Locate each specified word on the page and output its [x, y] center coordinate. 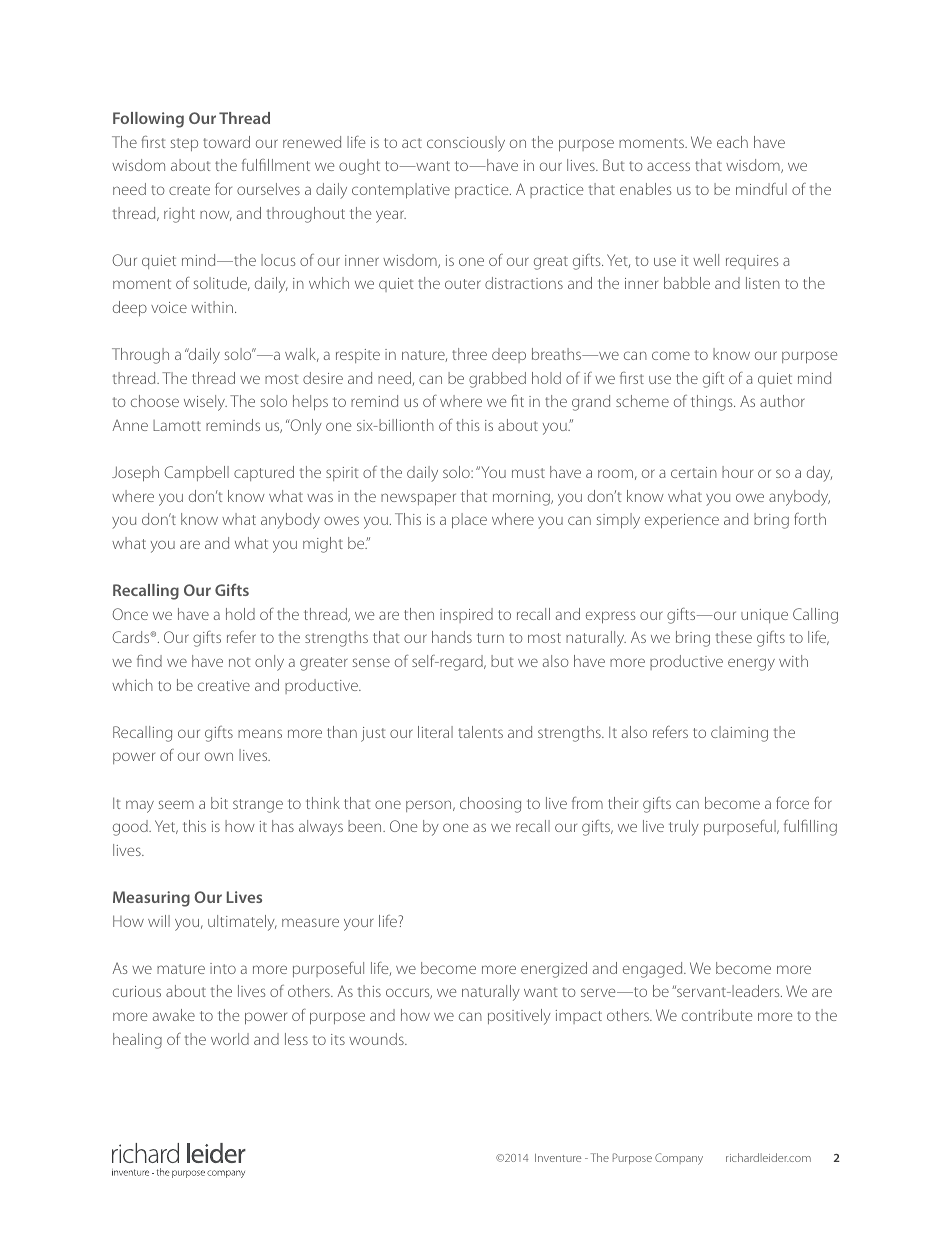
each [732, 142]
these [734, 637]
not [239, 662]
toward [226, 142]
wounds [377, 1039]
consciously [466, 144]
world [230, 1039]
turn [490, 638]
